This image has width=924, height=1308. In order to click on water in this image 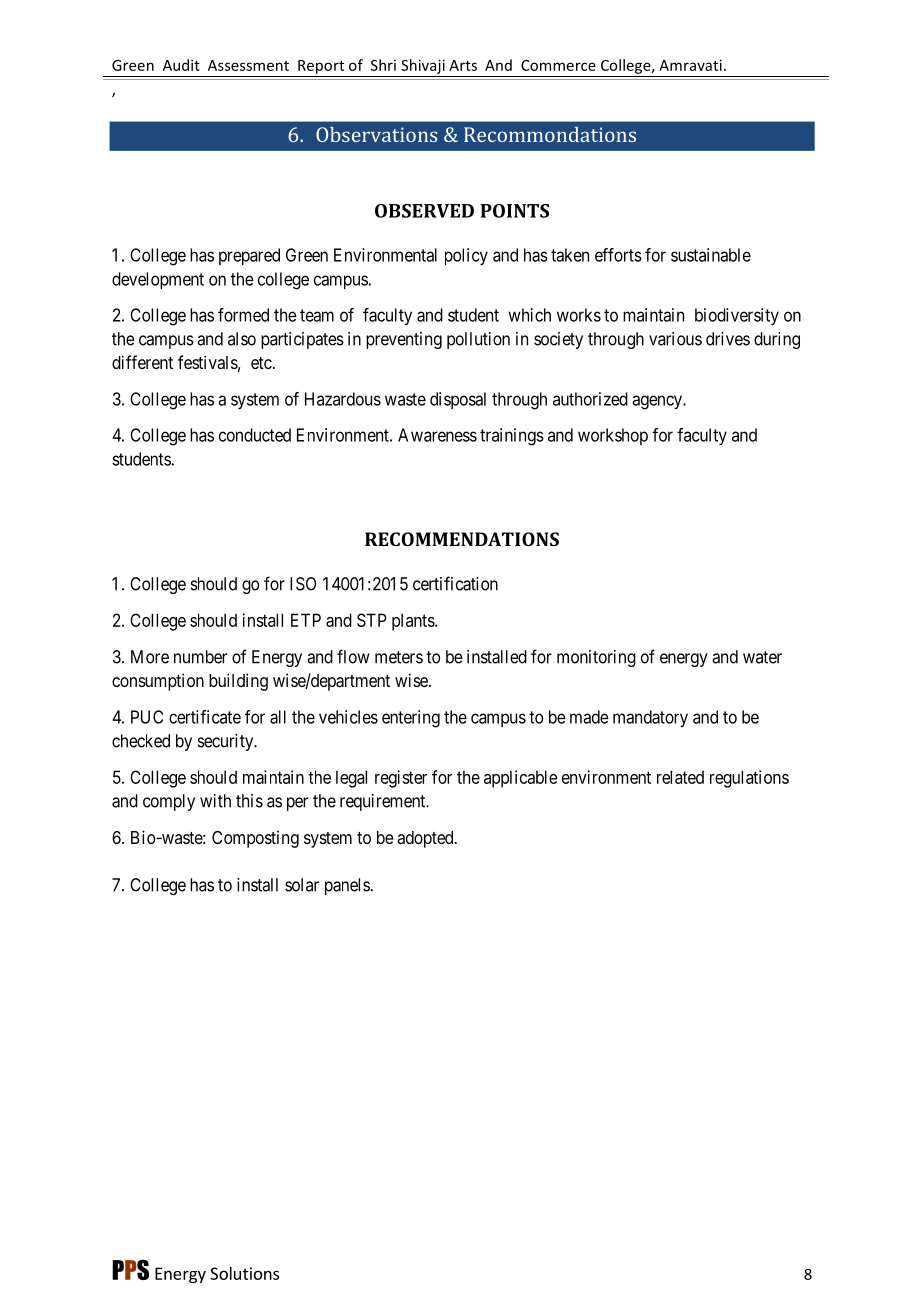, I will do `click(762, 657)`.
